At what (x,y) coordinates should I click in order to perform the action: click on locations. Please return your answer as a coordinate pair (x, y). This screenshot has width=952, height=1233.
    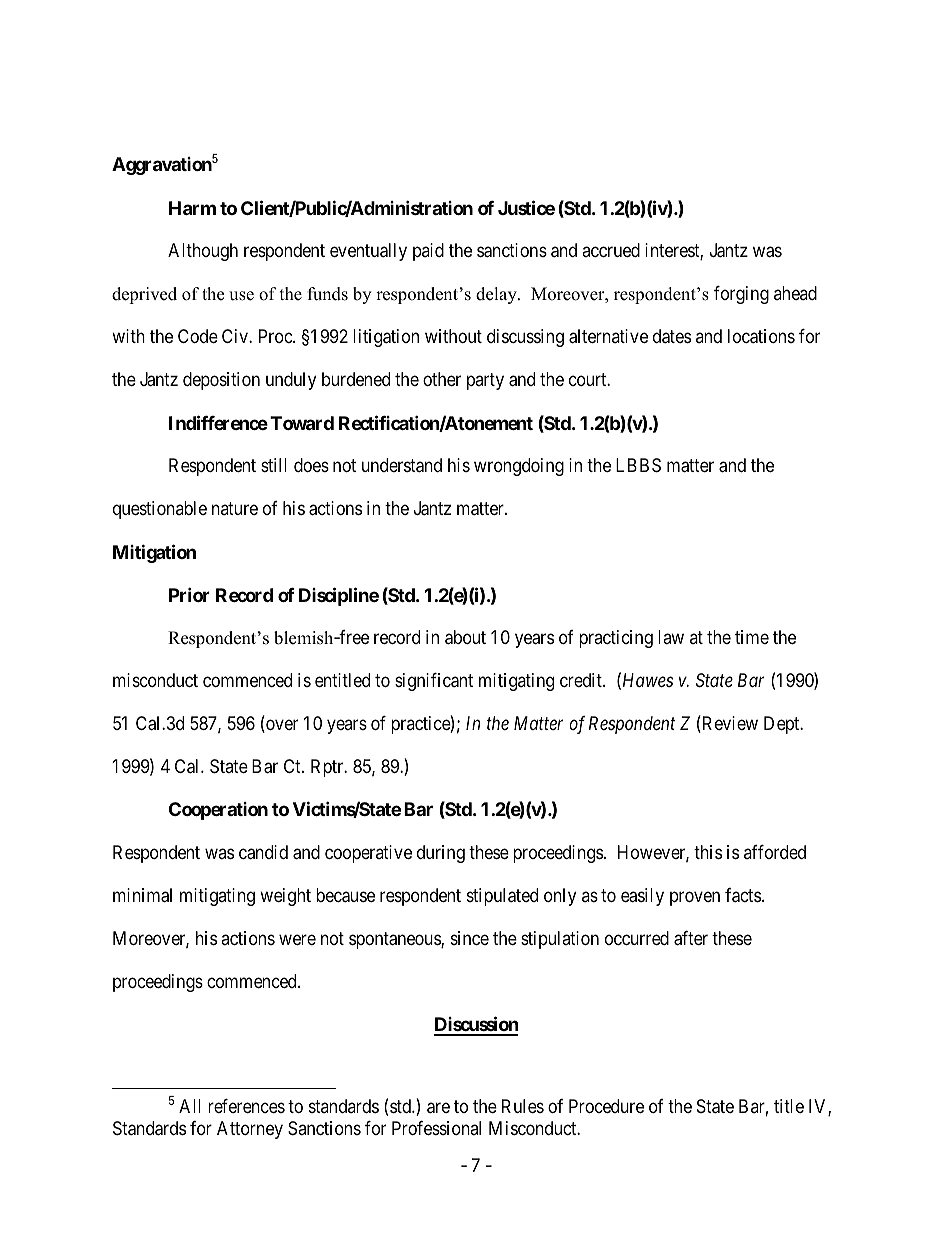
    Looking at the image, I should click on (761, 336).
